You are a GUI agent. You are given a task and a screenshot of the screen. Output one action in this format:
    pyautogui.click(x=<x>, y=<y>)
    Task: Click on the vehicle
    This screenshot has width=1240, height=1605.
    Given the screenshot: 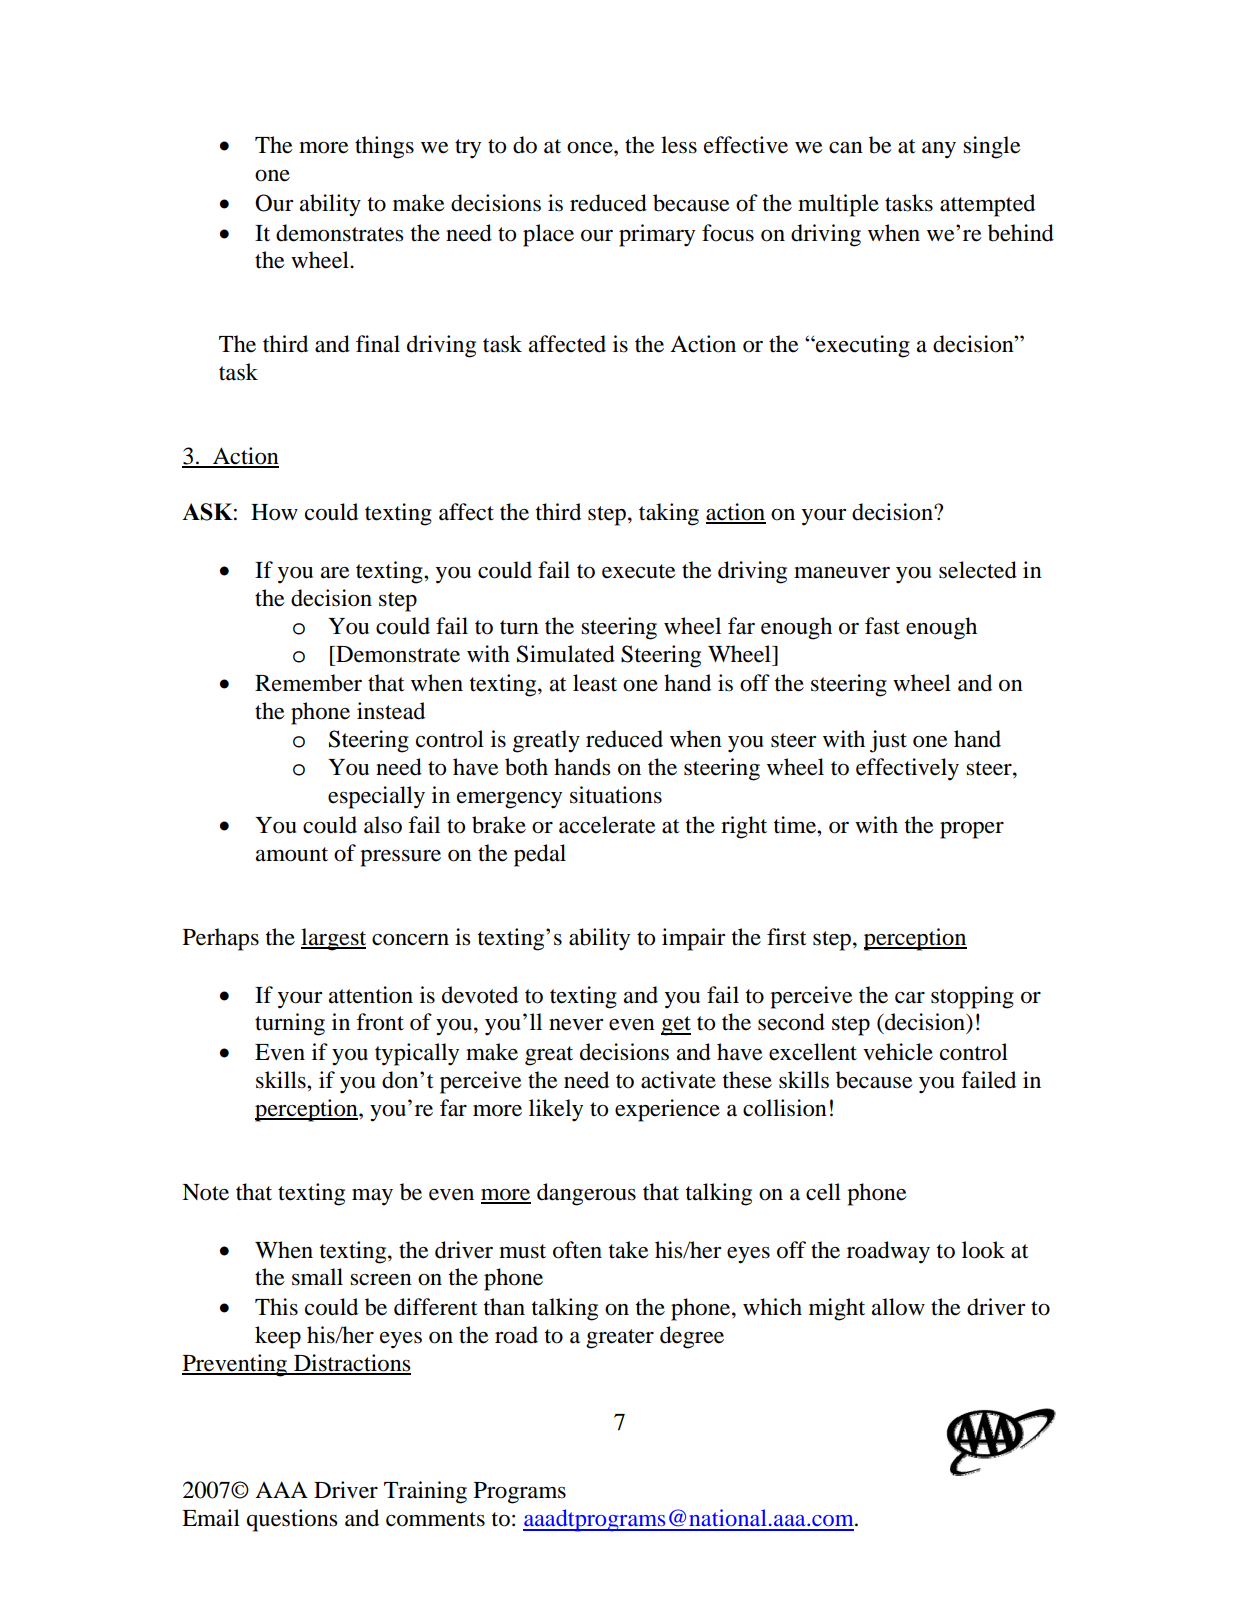 What is the action you would take?
    pyautogui.click(x=898, y=1052)
